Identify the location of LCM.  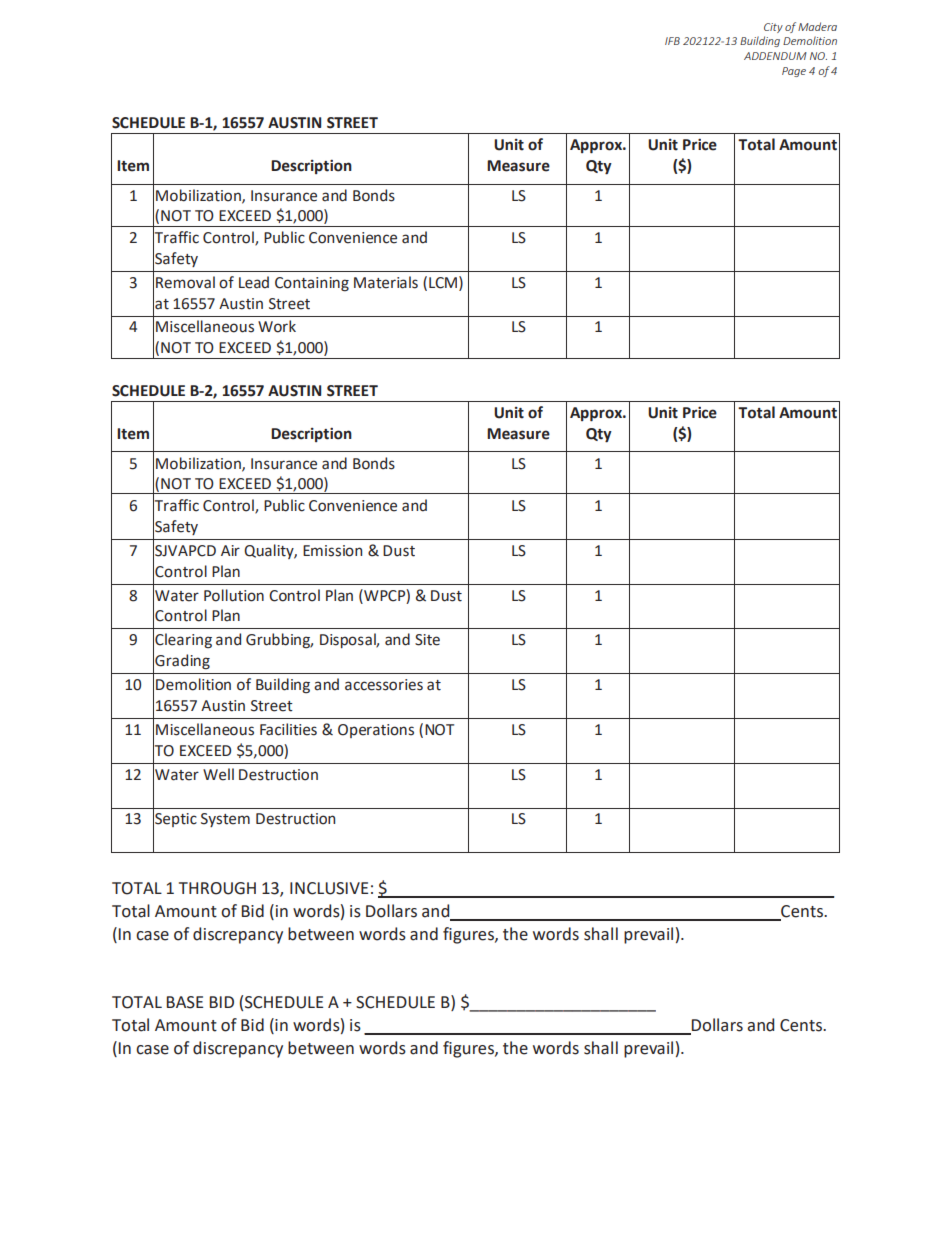
(443, 283).
